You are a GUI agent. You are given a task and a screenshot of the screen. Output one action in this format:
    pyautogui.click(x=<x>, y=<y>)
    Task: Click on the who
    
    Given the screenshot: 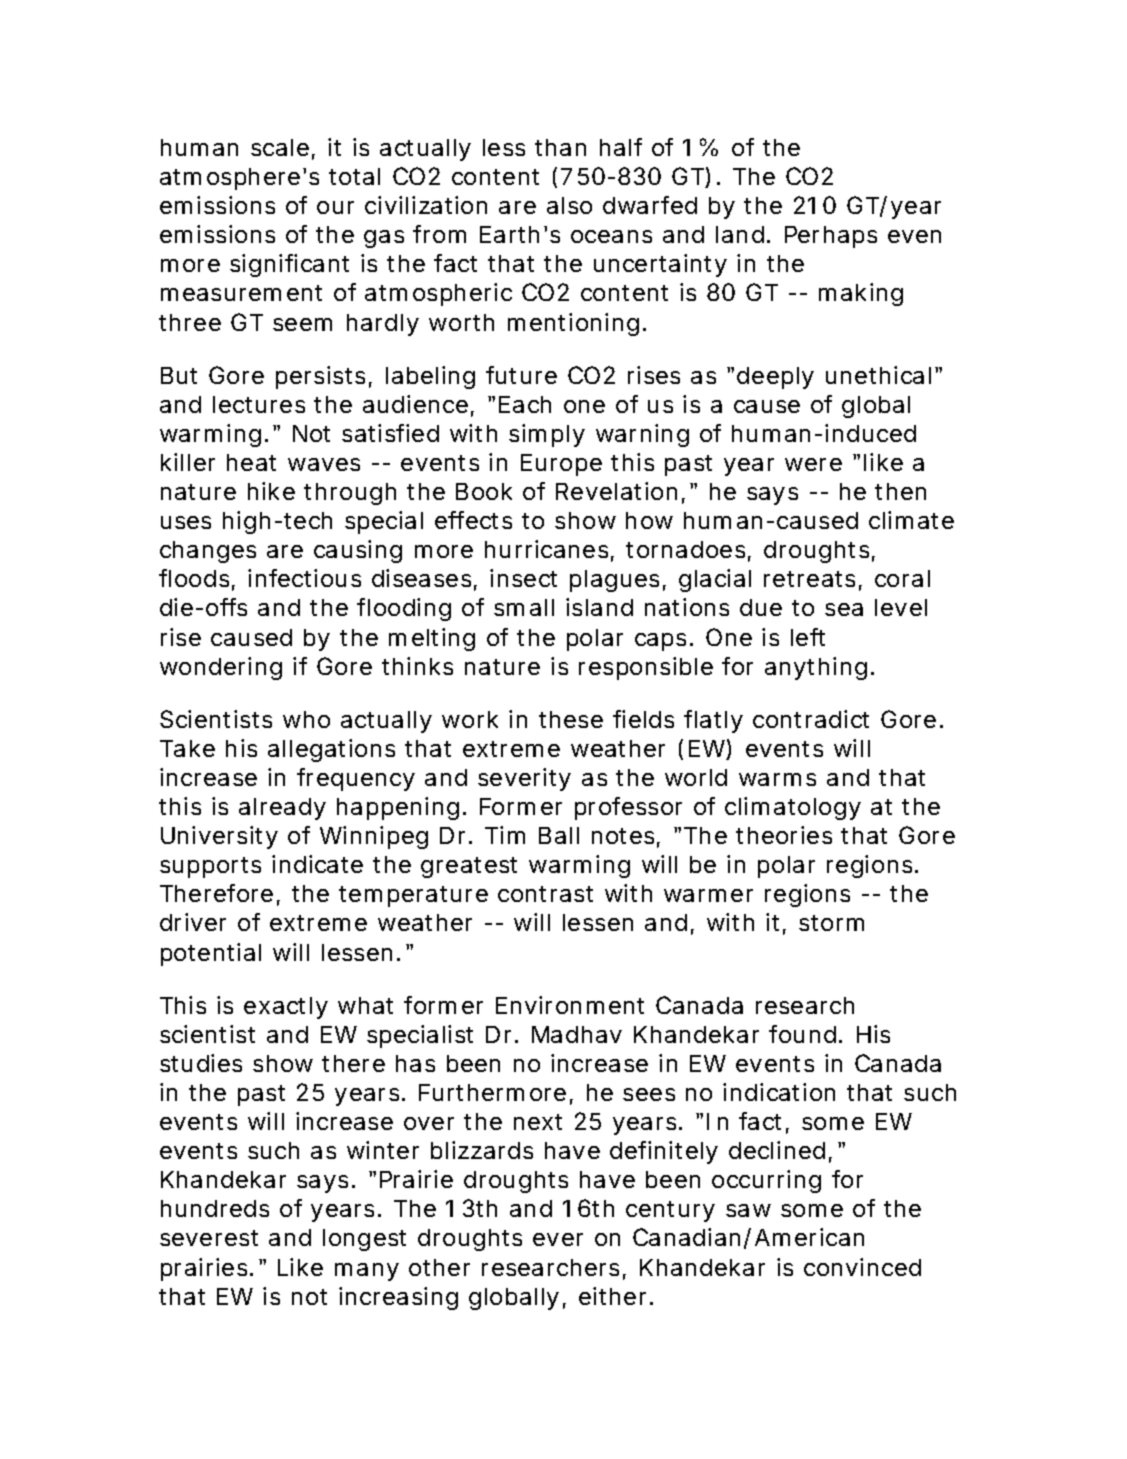 What is the action you would take?
    pyautogui.click(x=306, y=719)
